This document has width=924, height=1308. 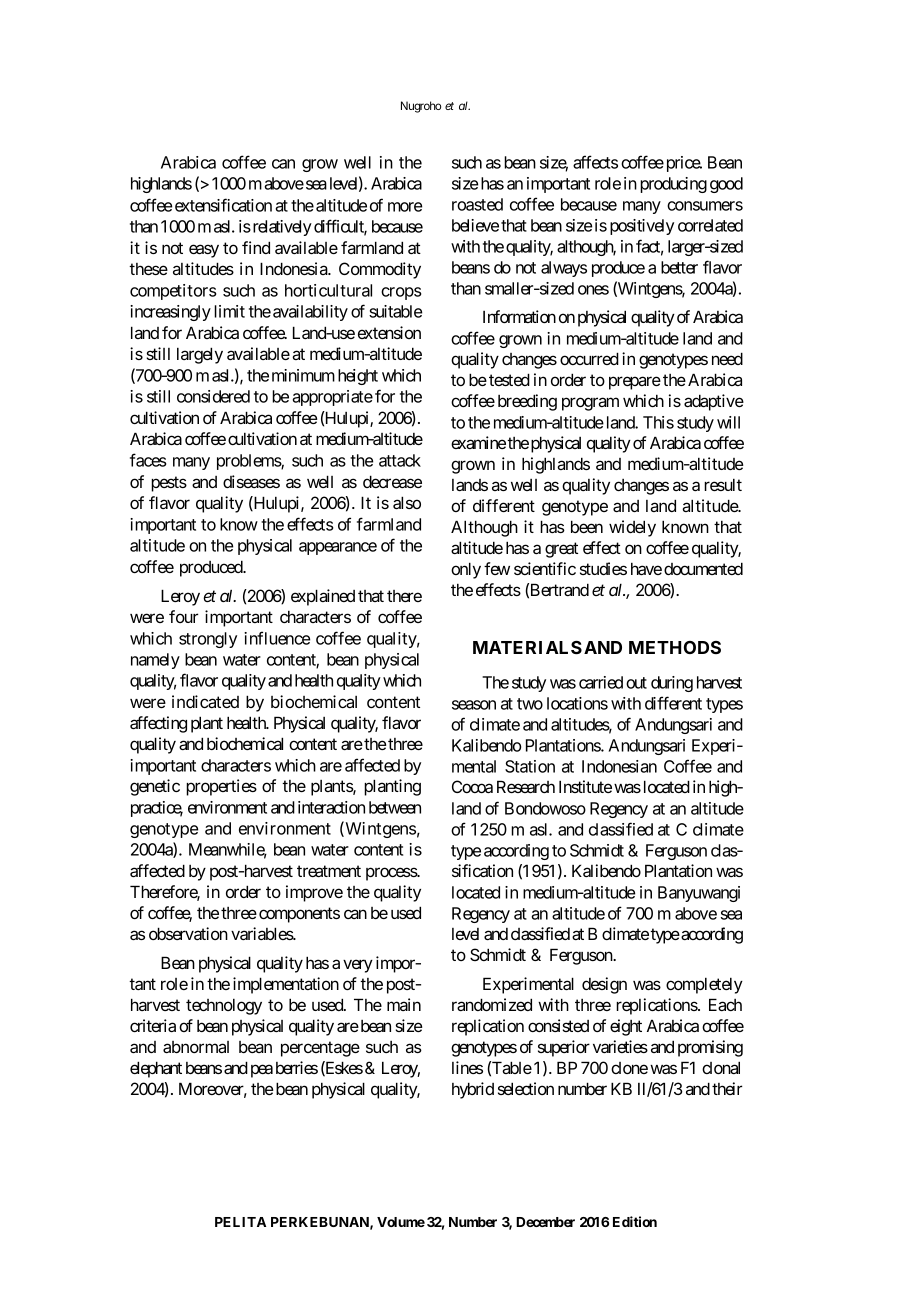 What do you see at coordinates (204, 251) in the document?
I see `easy` at bounding box center [204, 251].
